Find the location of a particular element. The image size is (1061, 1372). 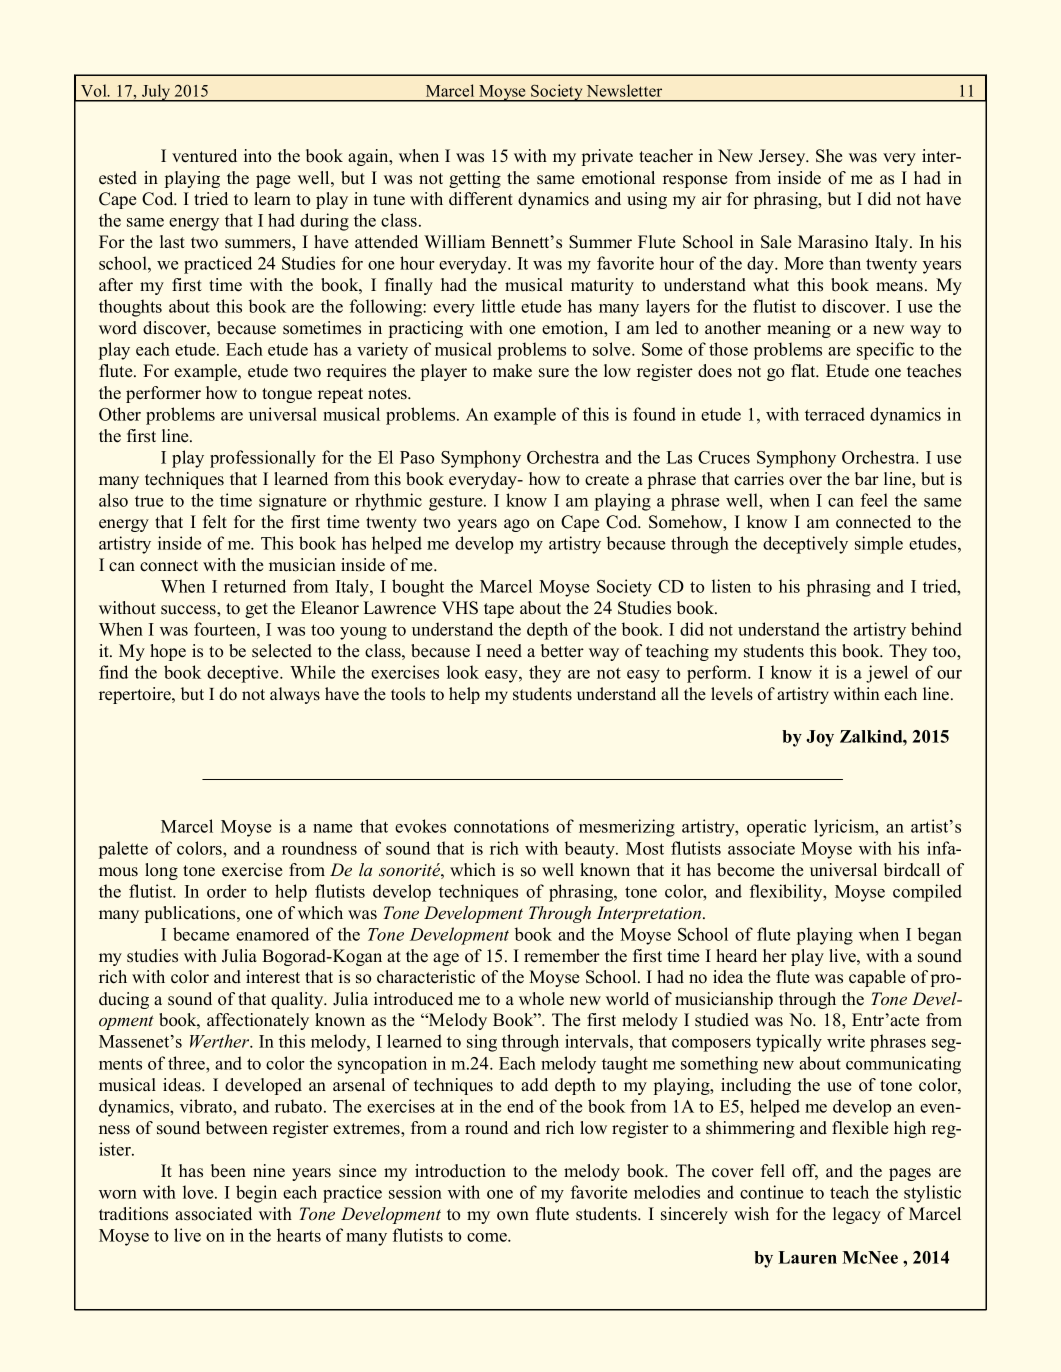

She is located at coordinates (829, 156).
